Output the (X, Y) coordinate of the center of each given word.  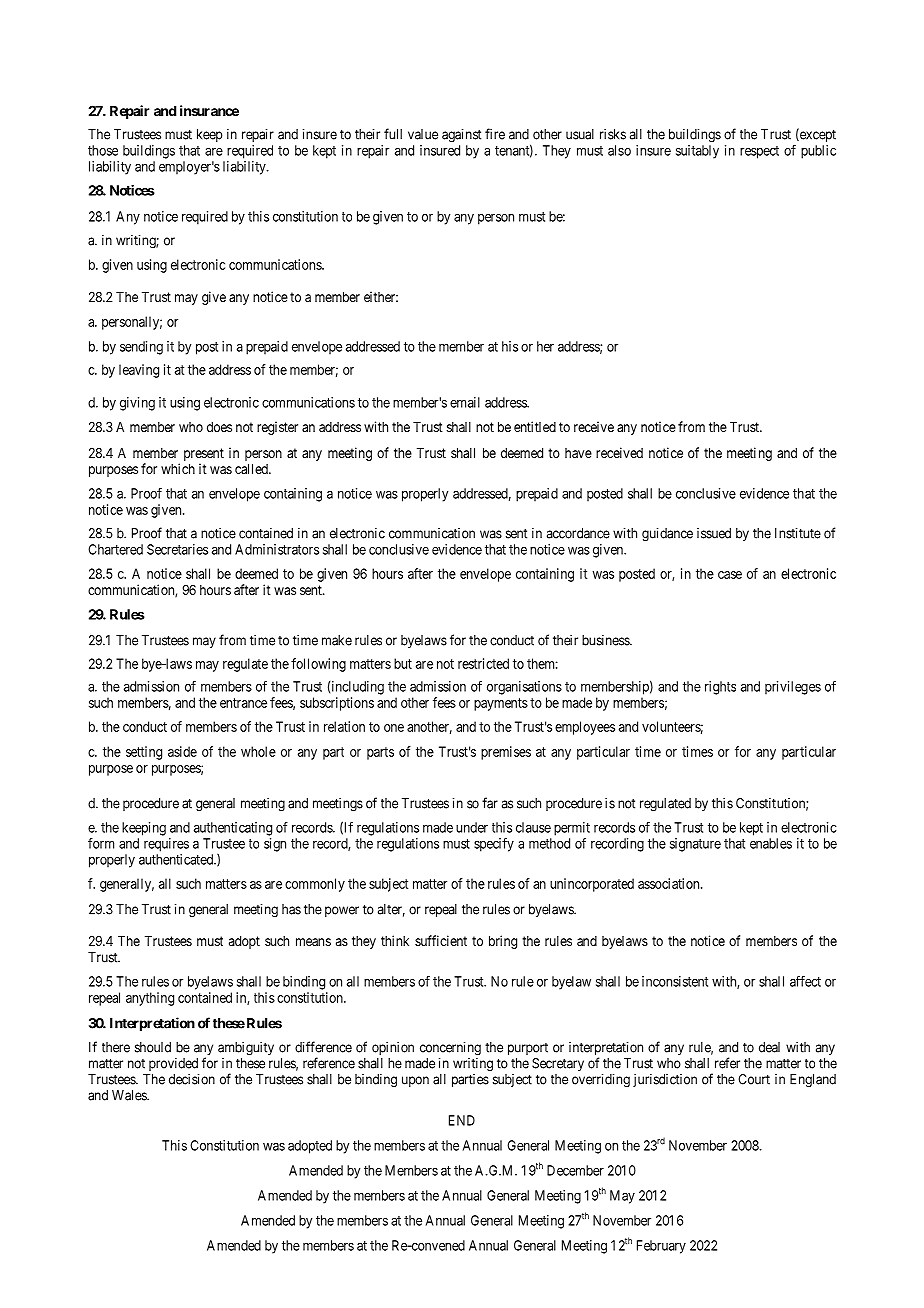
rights (720, 688)
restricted (483, 663)
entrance (243, 703)
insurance (209, 110)
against (461, 136)
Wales (130, 1095)
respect (759, 152)
